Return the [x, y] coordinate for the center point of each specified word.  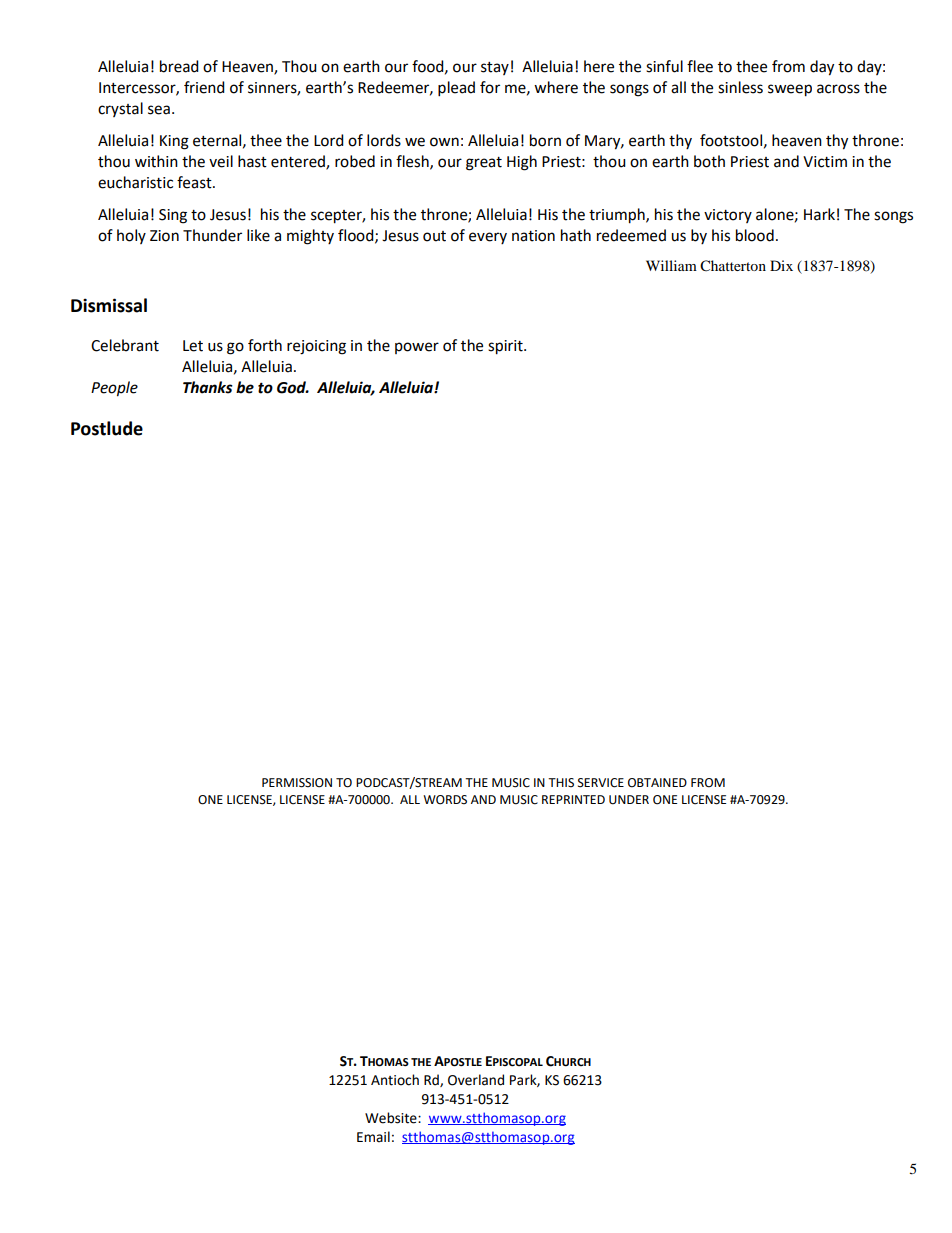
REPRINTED [573, 799]
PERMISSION [297, 783]
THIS [561, 783]
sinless [740, 87]
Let [193, 346]
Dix [781, 265]
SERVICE [601, 783]
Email [373, 1137]
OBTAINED [657, 783]
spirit [506, 347]
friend [204, 87]
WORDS [445, 800]
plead [456, 89]
